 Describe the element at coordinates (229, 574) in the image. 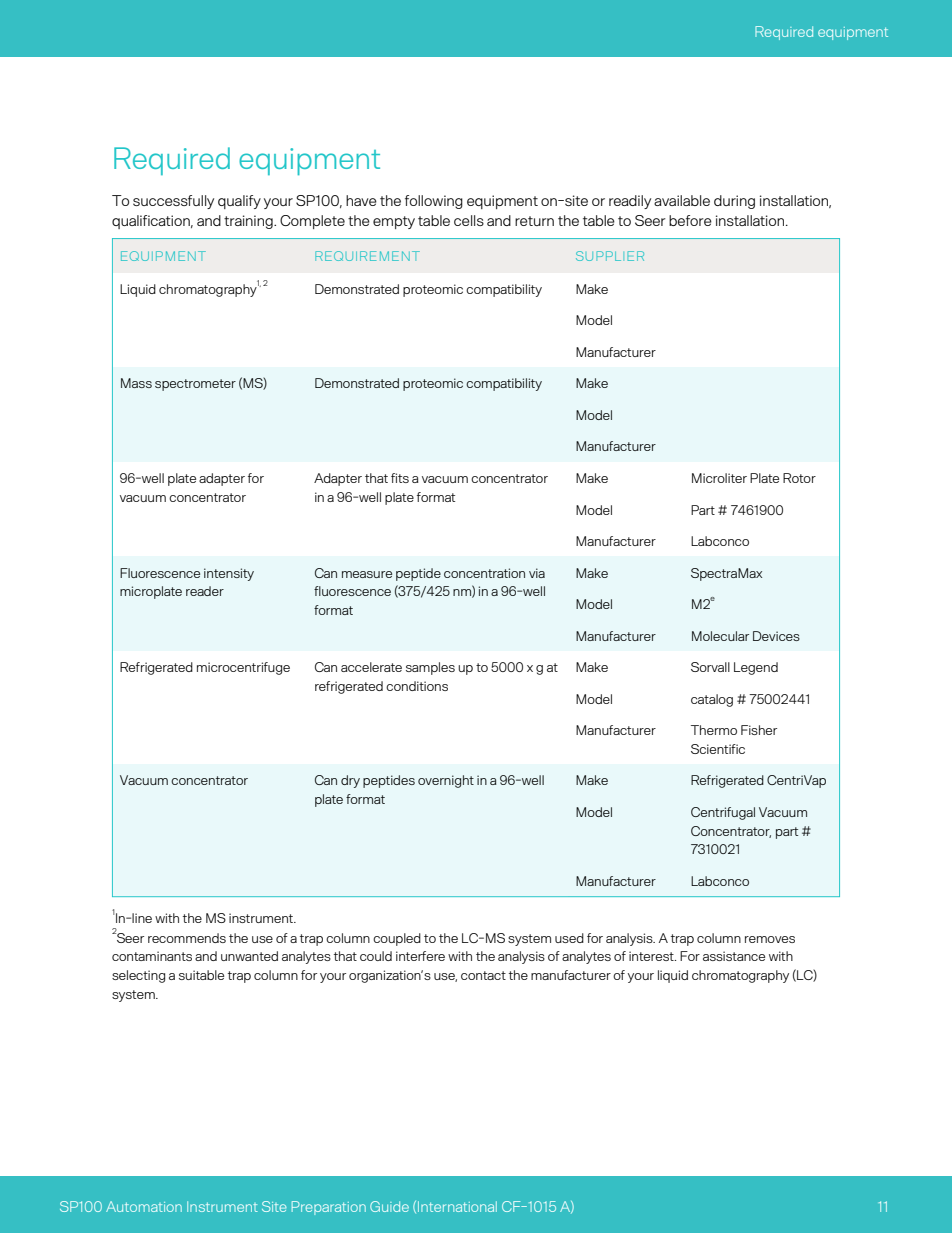

I see `intensity` at that location.
